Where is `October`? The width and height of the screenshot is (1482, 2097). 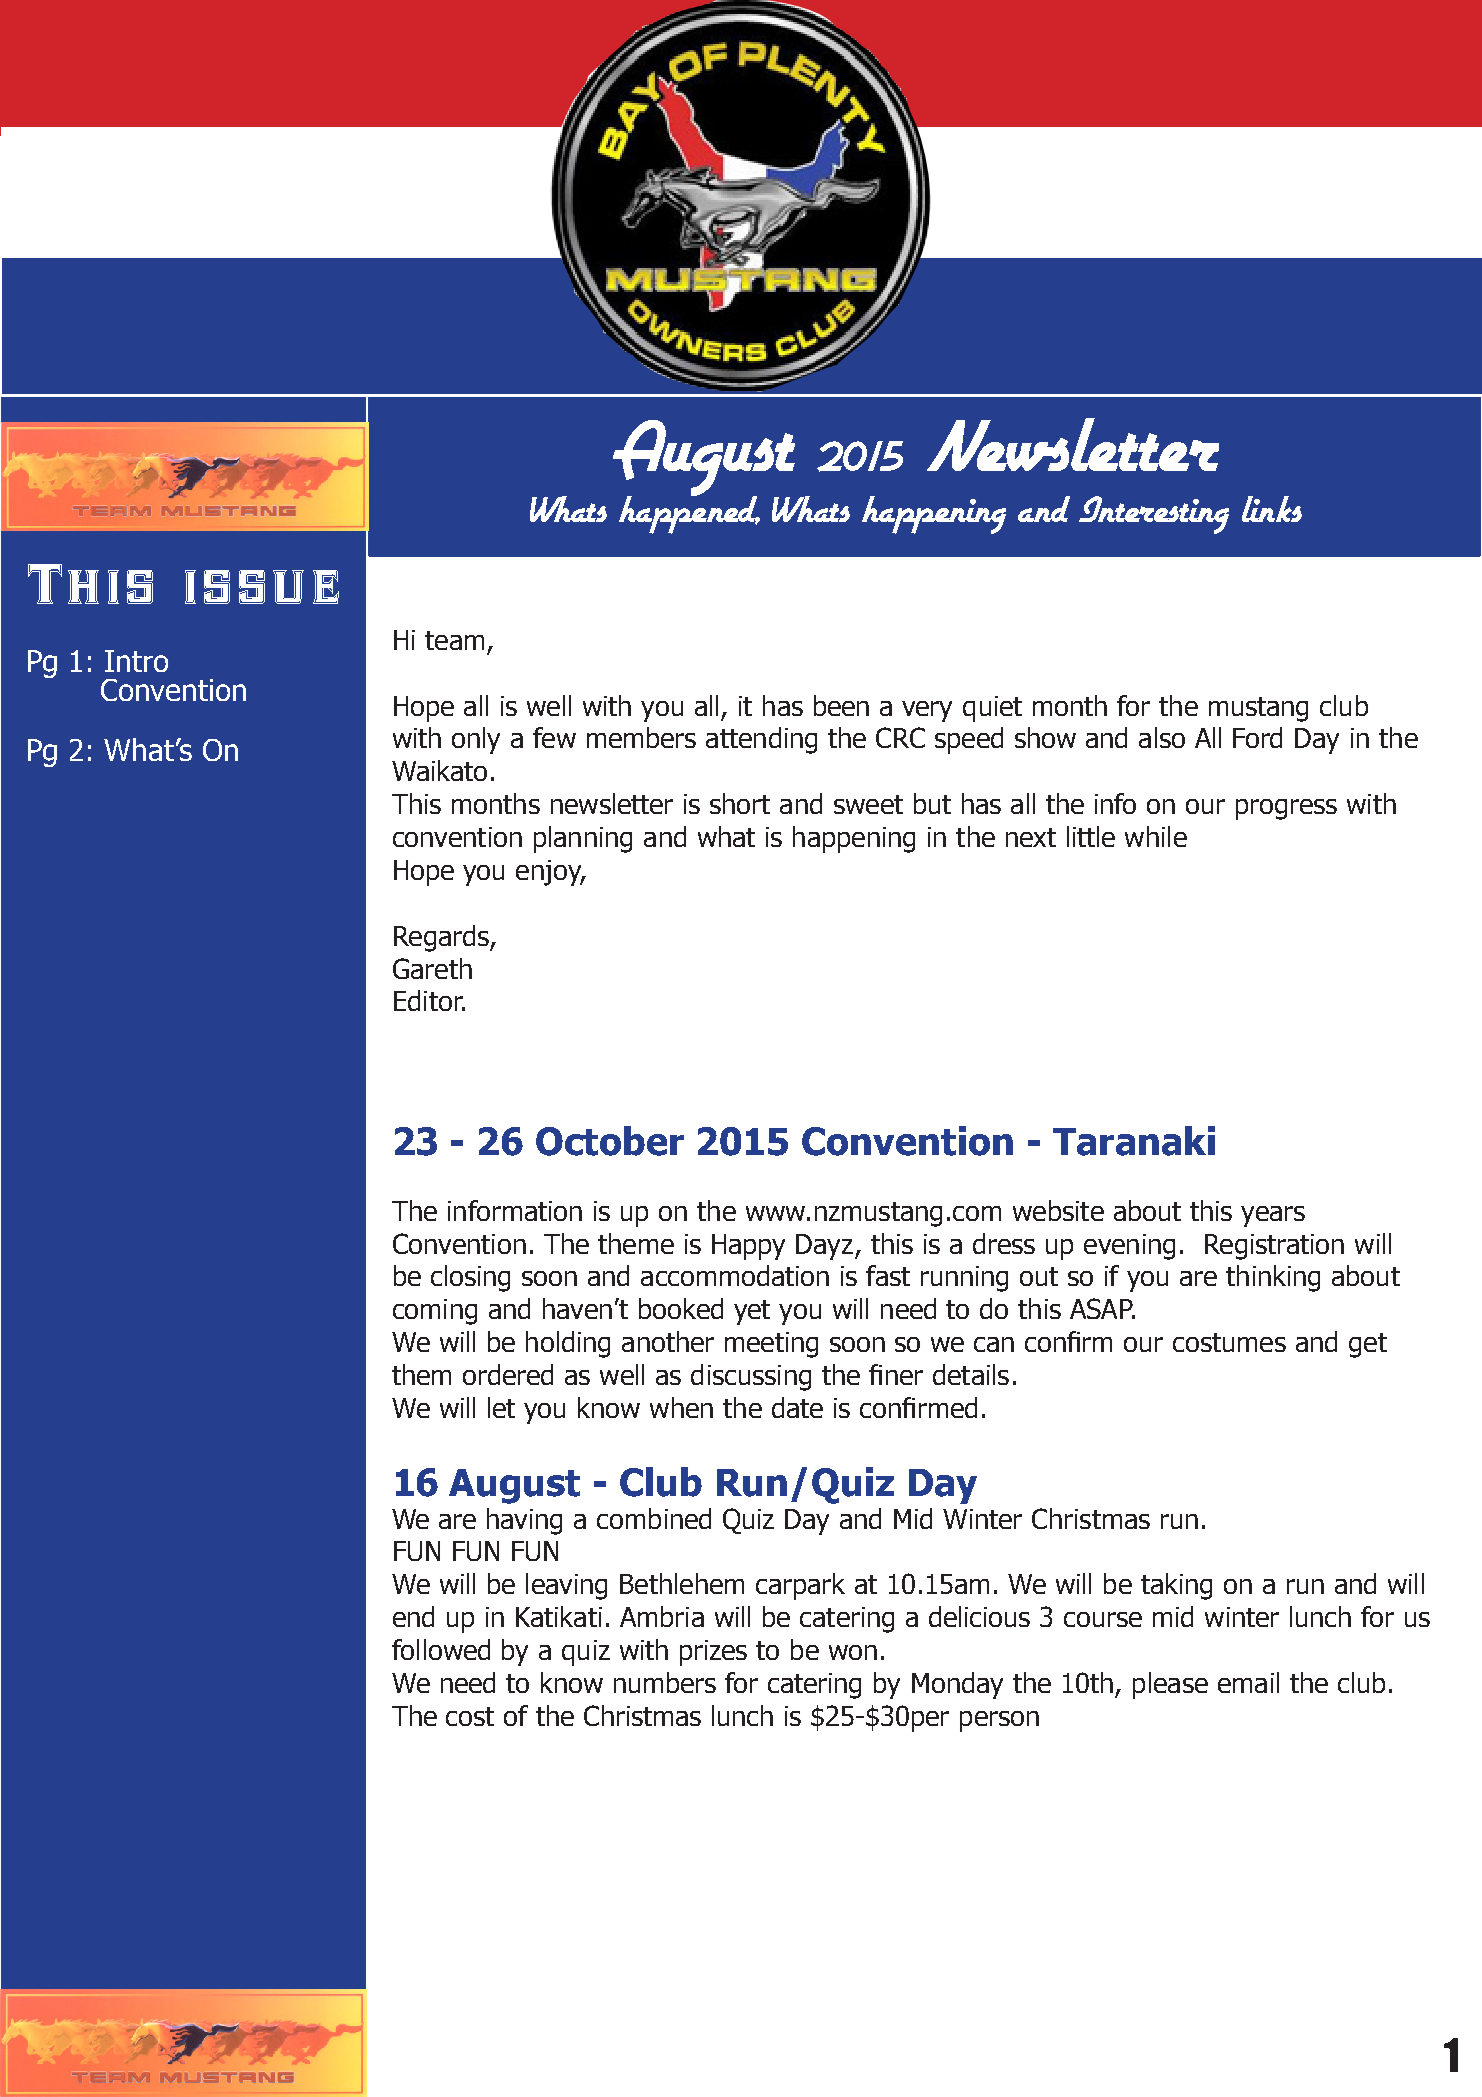
October is located at coordinates (610, 1141).
